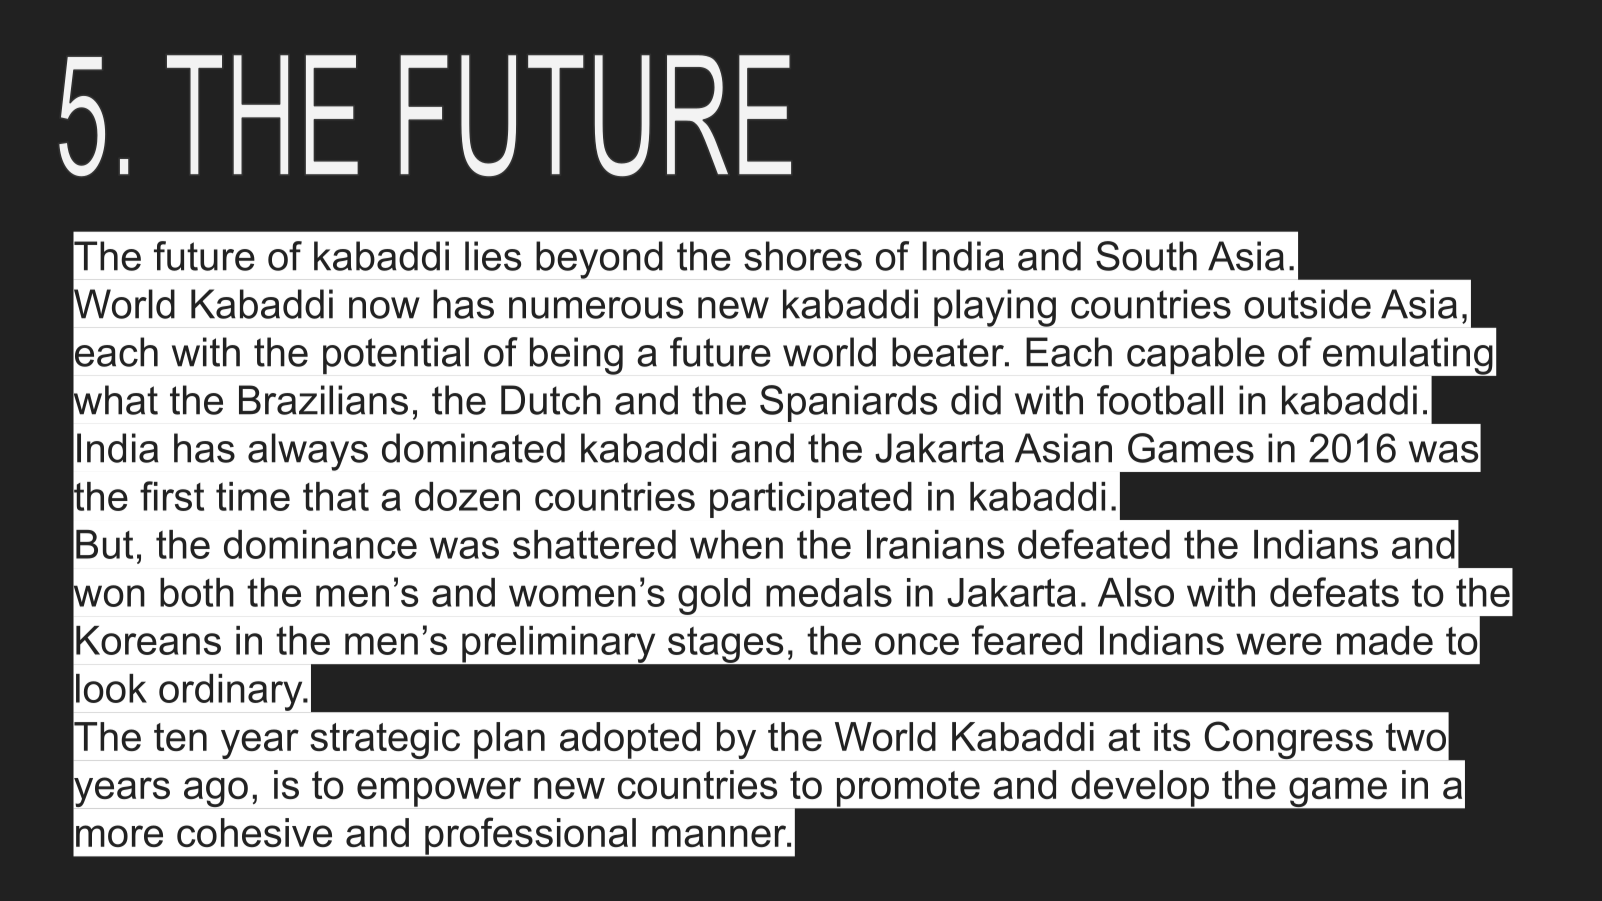 This screenshot has height=901, width=1602. I want to click on South, so click(1146, 256).
